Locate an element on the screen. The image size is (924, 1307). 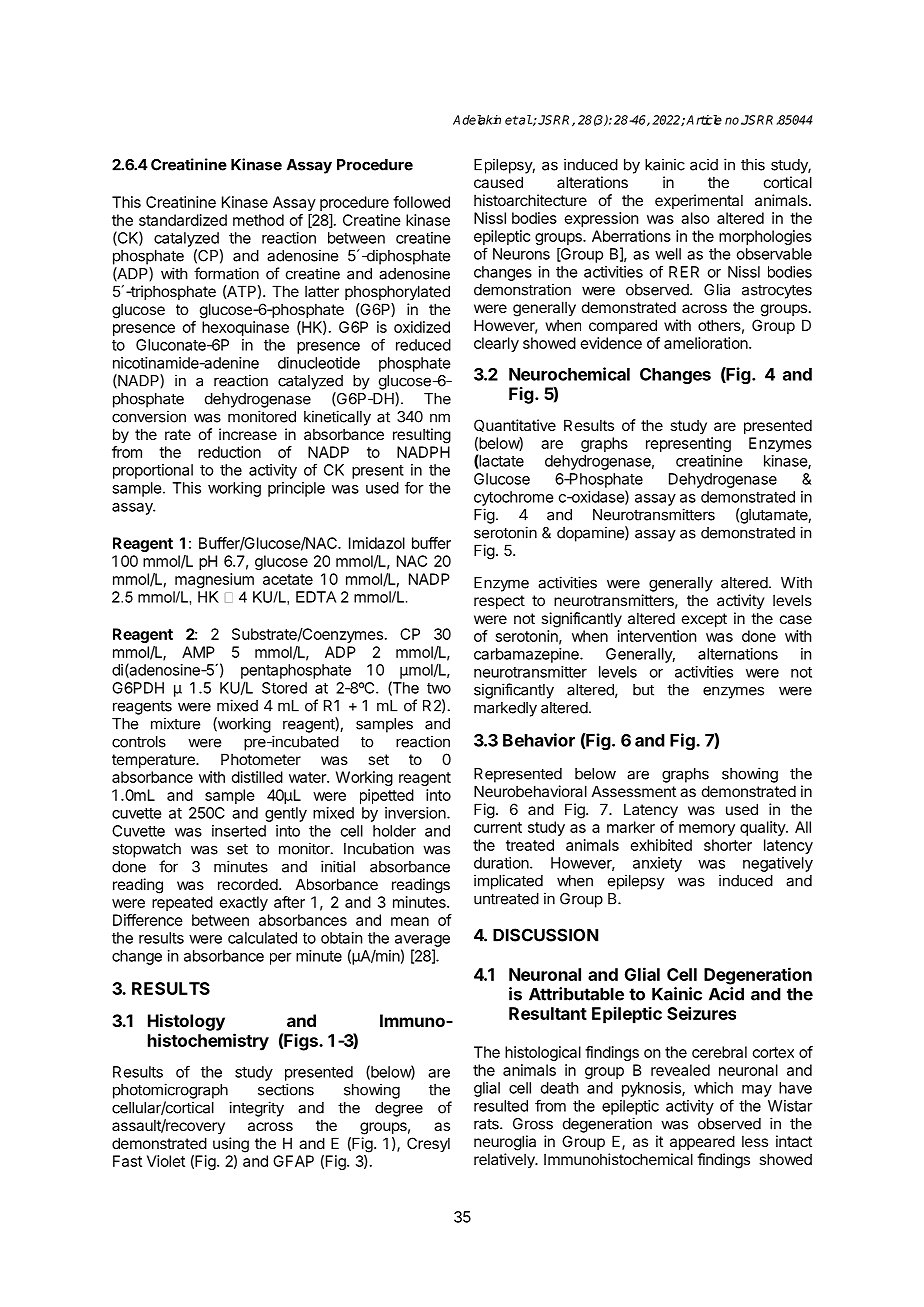
using is located at coordinates (231, 1145).
